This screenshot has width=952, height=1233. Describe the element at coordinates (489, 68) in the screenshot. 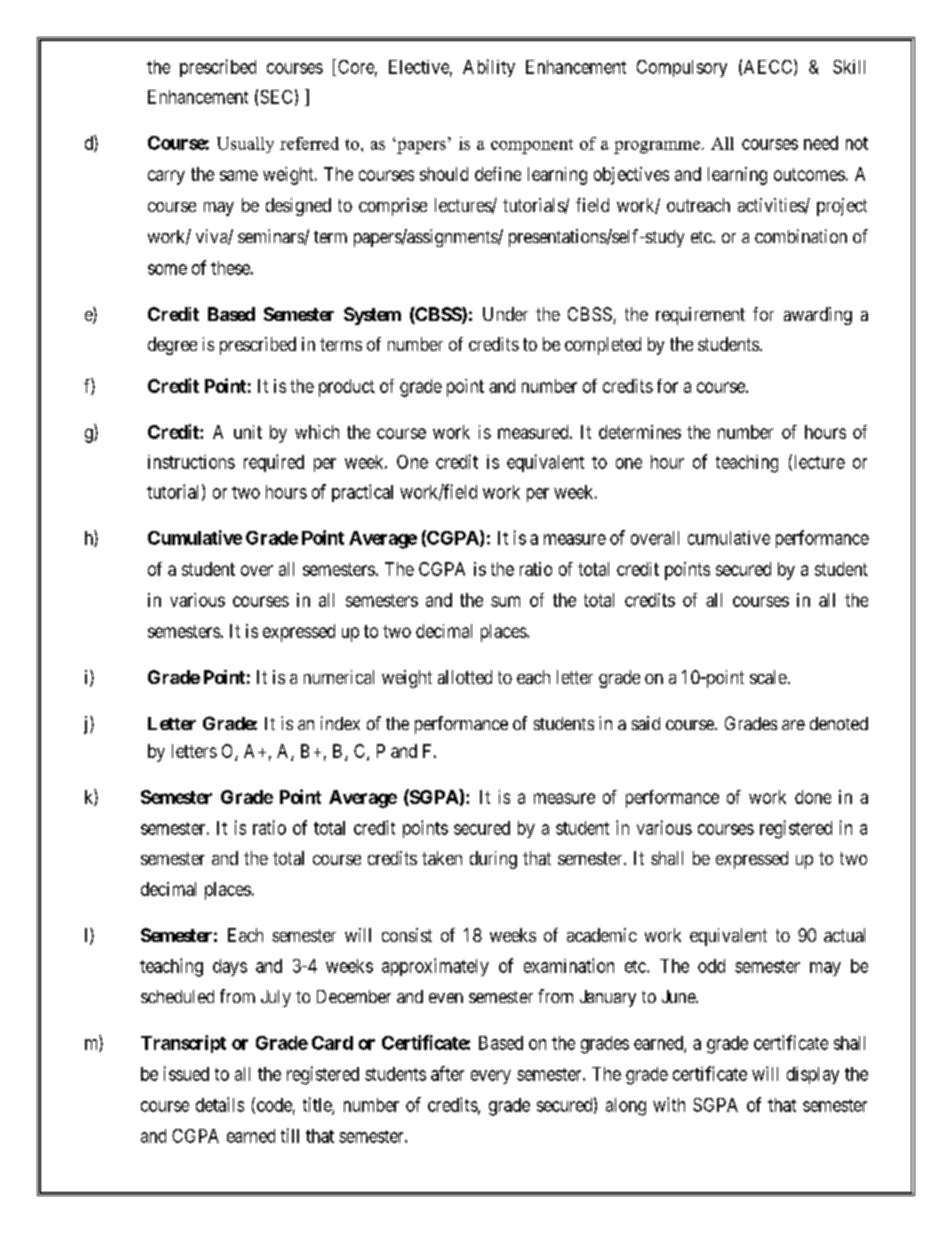

I see `Ability` at that location.
